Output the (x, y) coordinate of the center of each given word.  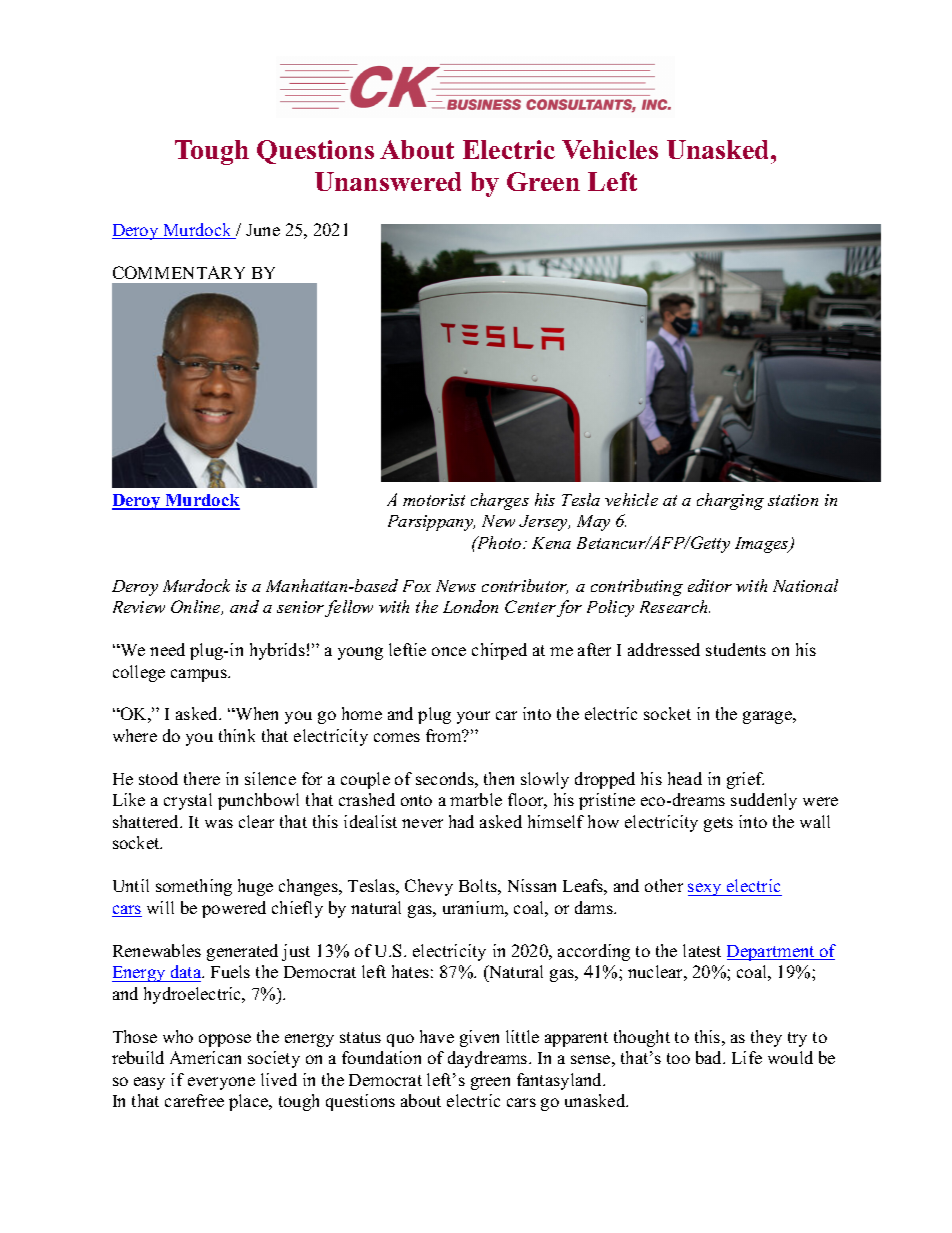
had (461, 821)
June (263, 230)
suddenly (764, 801)
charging (730, 501)
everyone (221, 1083)
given (479, 1038)
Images (763, 545)
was (219, 823)
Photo (499, 542)
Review (139, 607)
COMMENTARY (179, 272)
